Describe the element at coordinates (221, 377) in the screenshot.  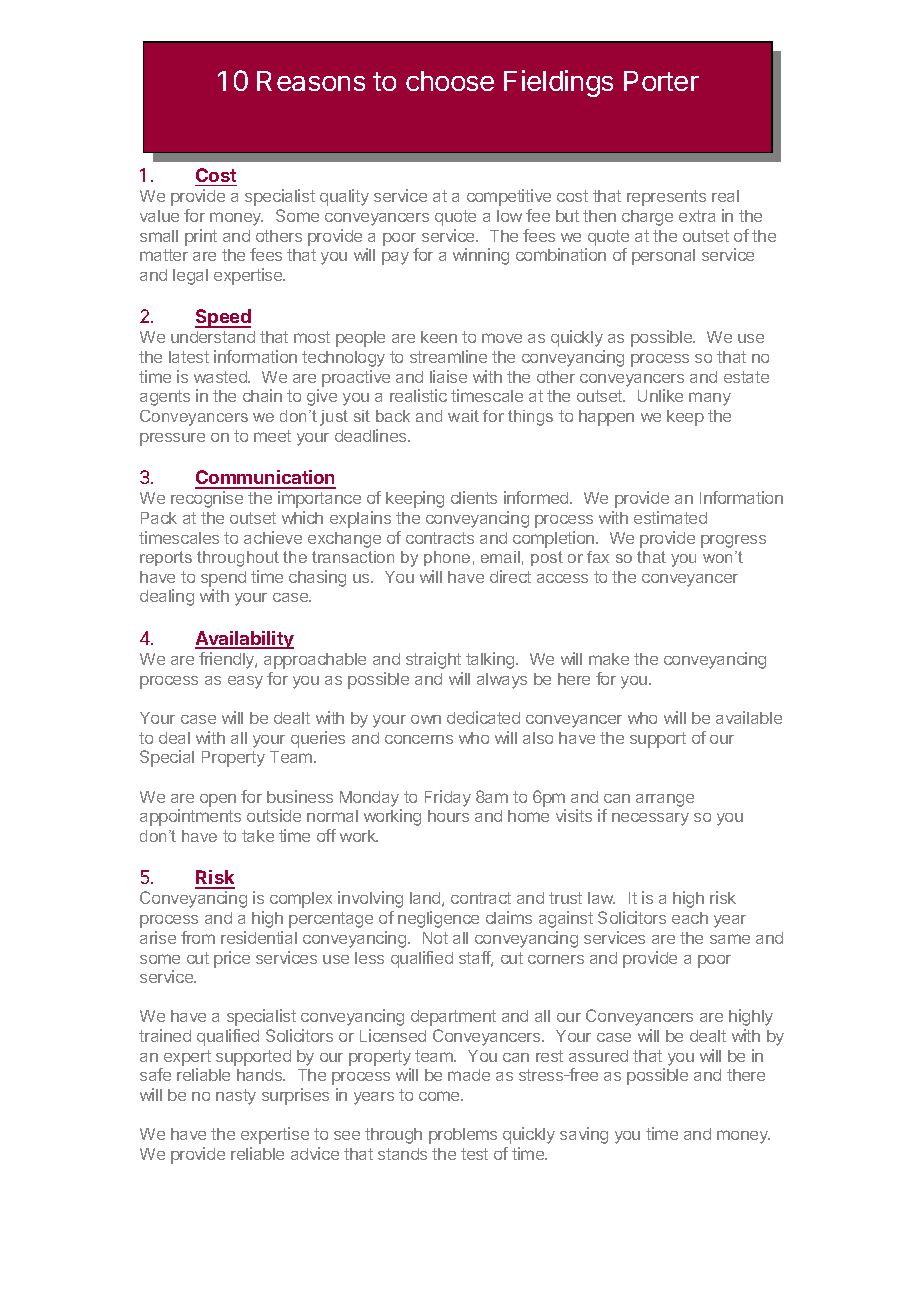
I see `wasted` at that location.
